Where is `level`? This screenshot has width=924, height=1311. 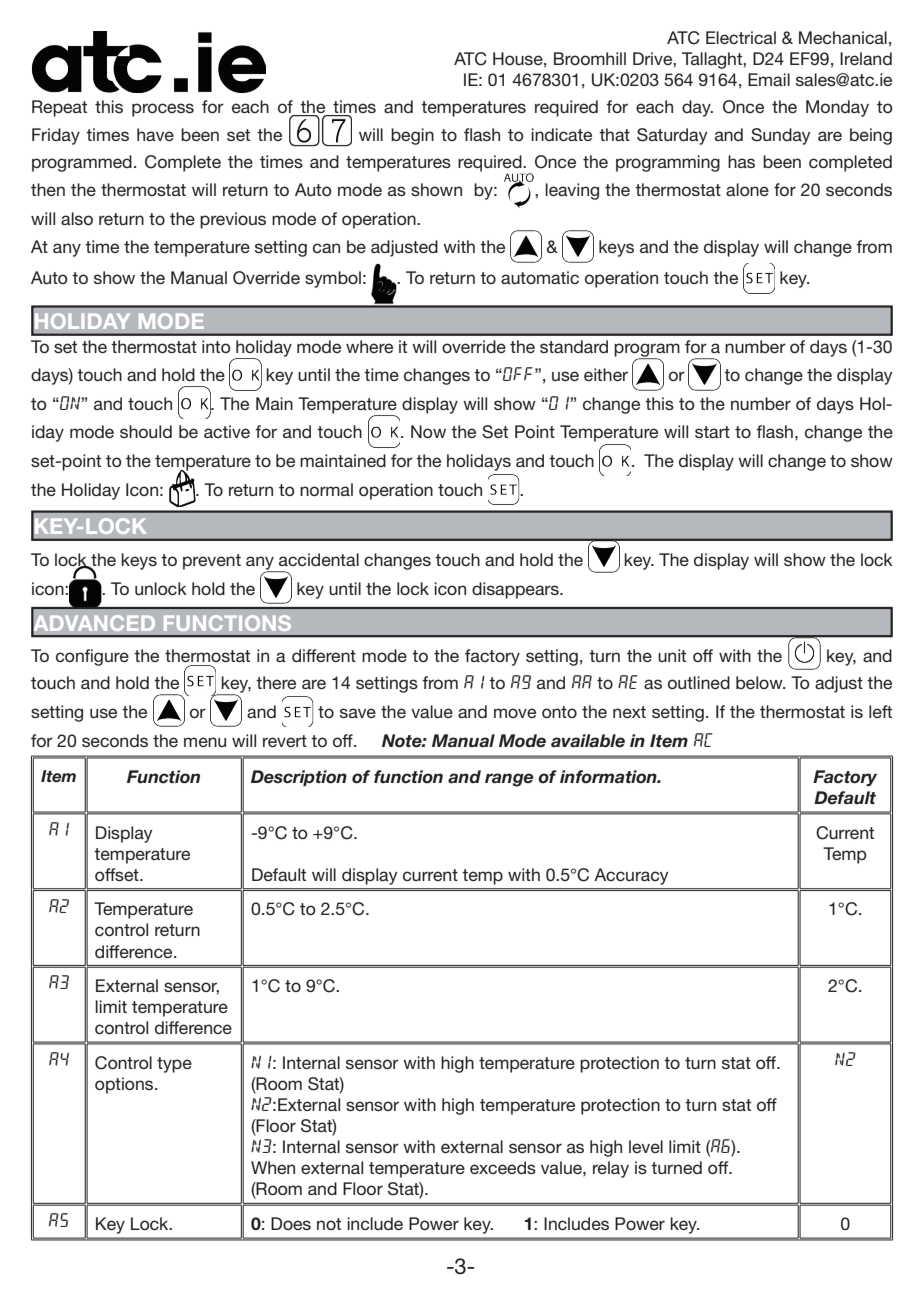 level is located at coordinates (646, 1146).
